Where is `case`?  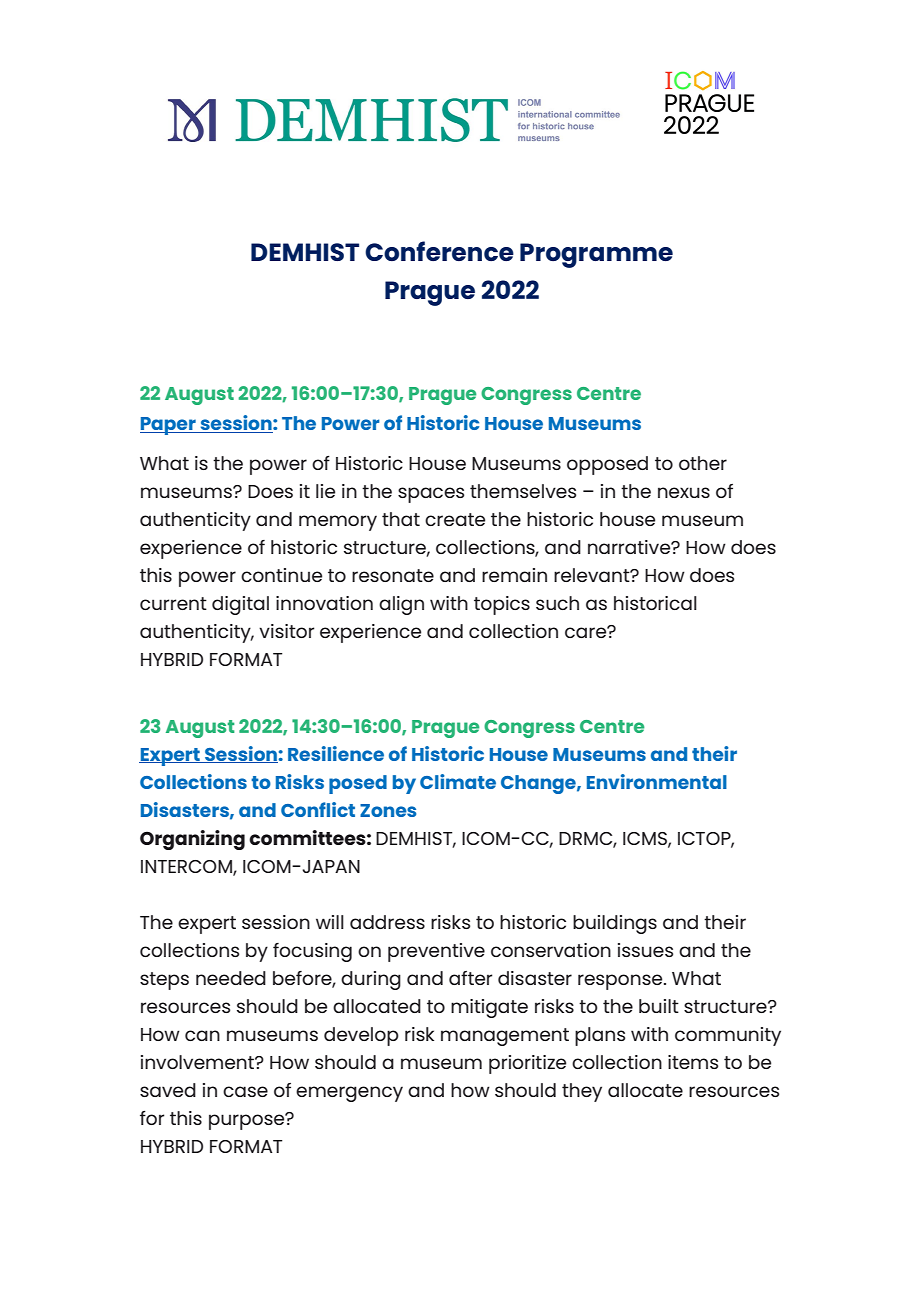 case is located at coordinates (245, 1091).
